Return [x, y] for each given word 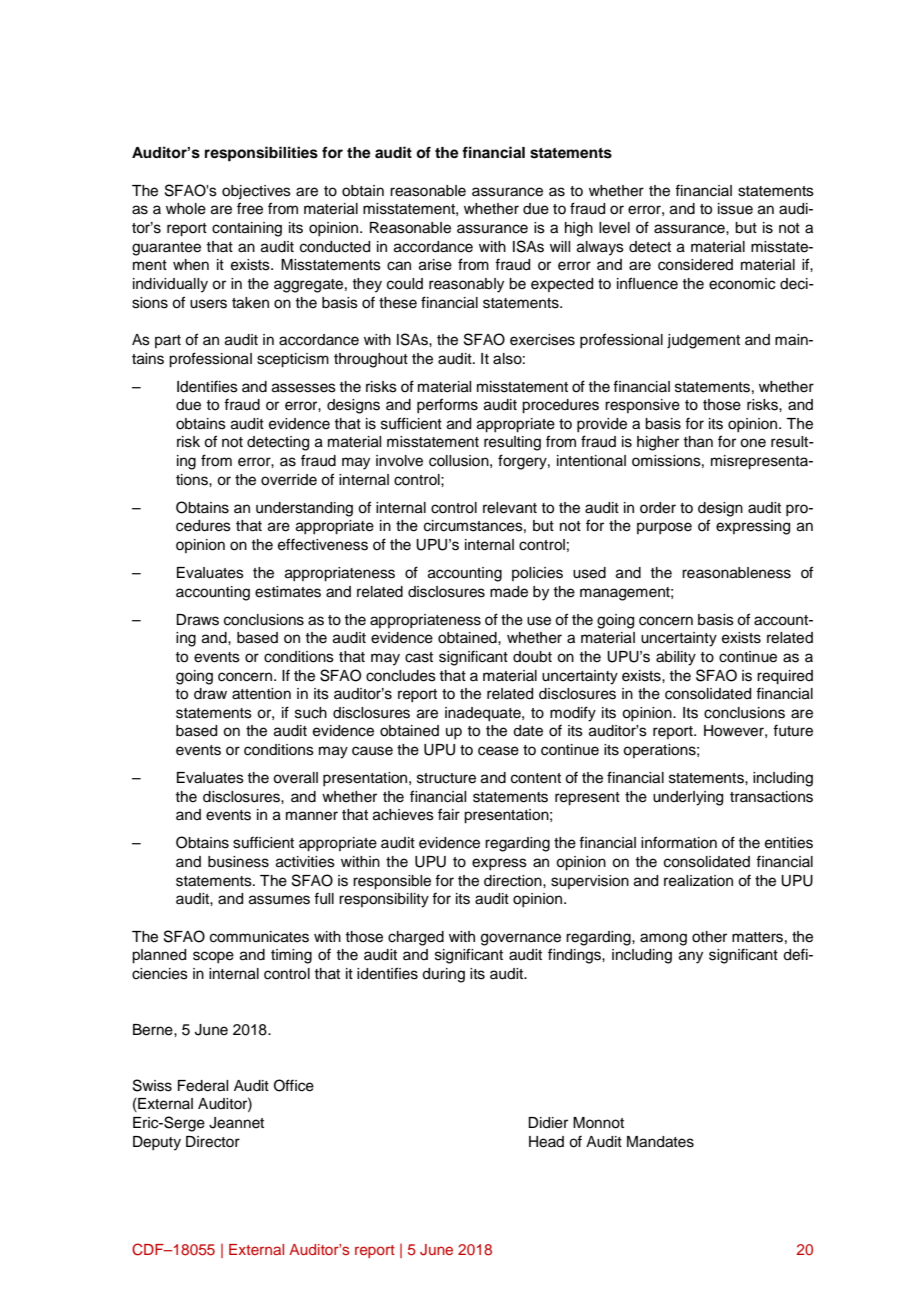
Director [213, 1142]
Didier [548, 1123]
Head [546, 1142]
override [289, 480]
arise [435, 265]
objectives [256, 192]
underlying [688, 798]
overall [295, 778]
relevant [510, 508]
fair [449, 814]
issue [735, 209]
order [658, 508]
